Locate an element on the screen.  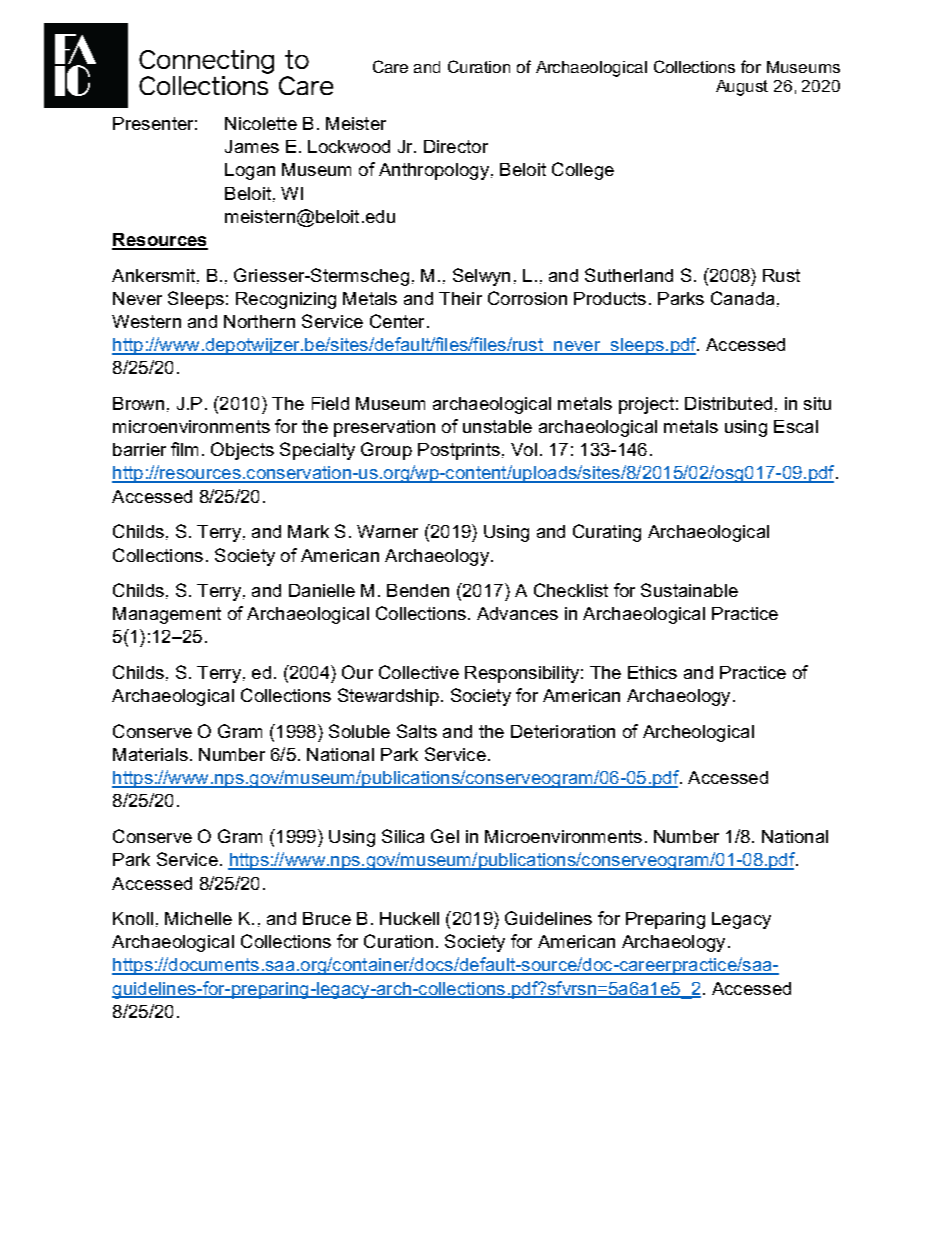
Warner is located at coordinates (387, 531).
